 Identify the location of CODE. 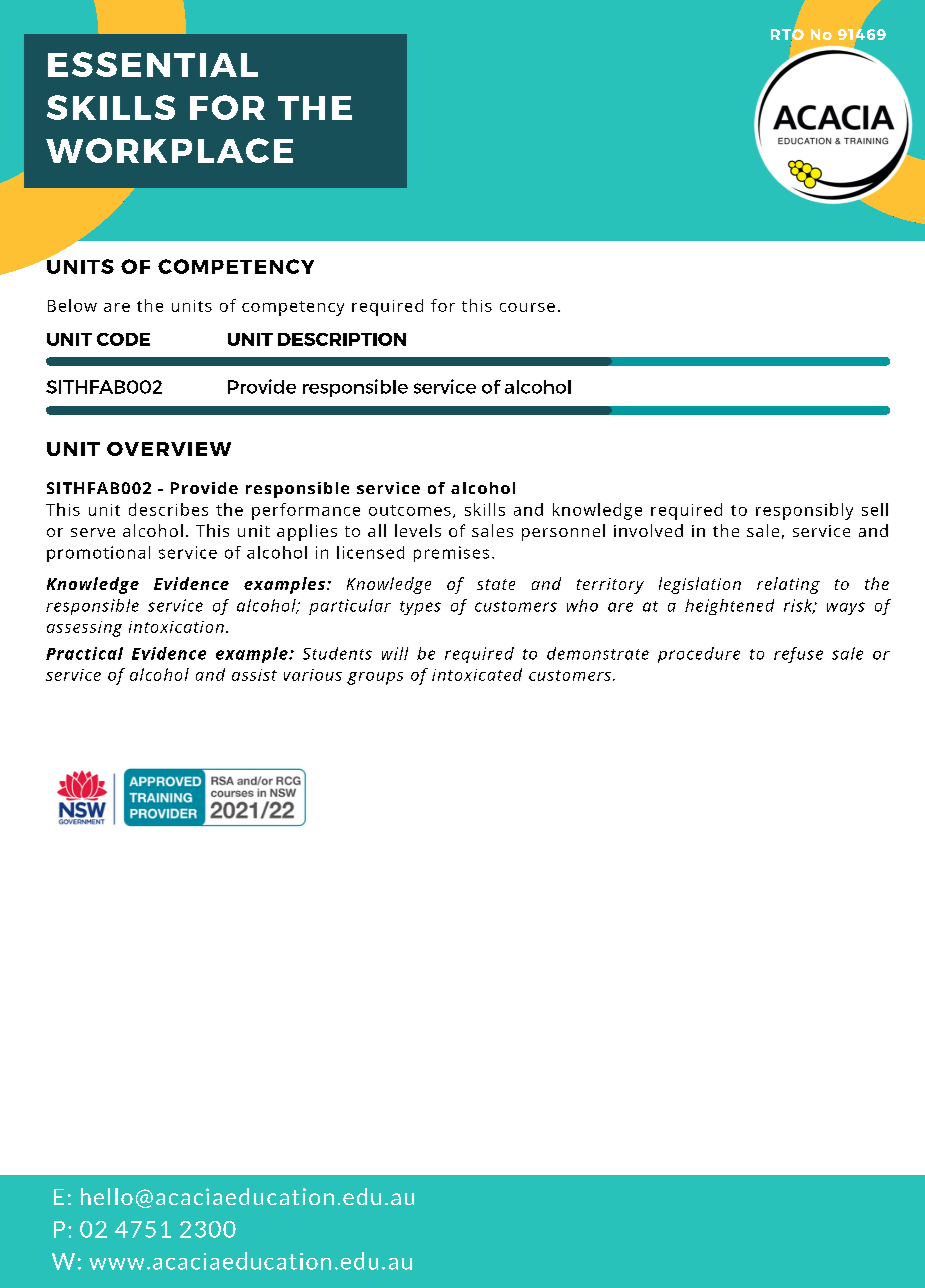
(123, 339).
